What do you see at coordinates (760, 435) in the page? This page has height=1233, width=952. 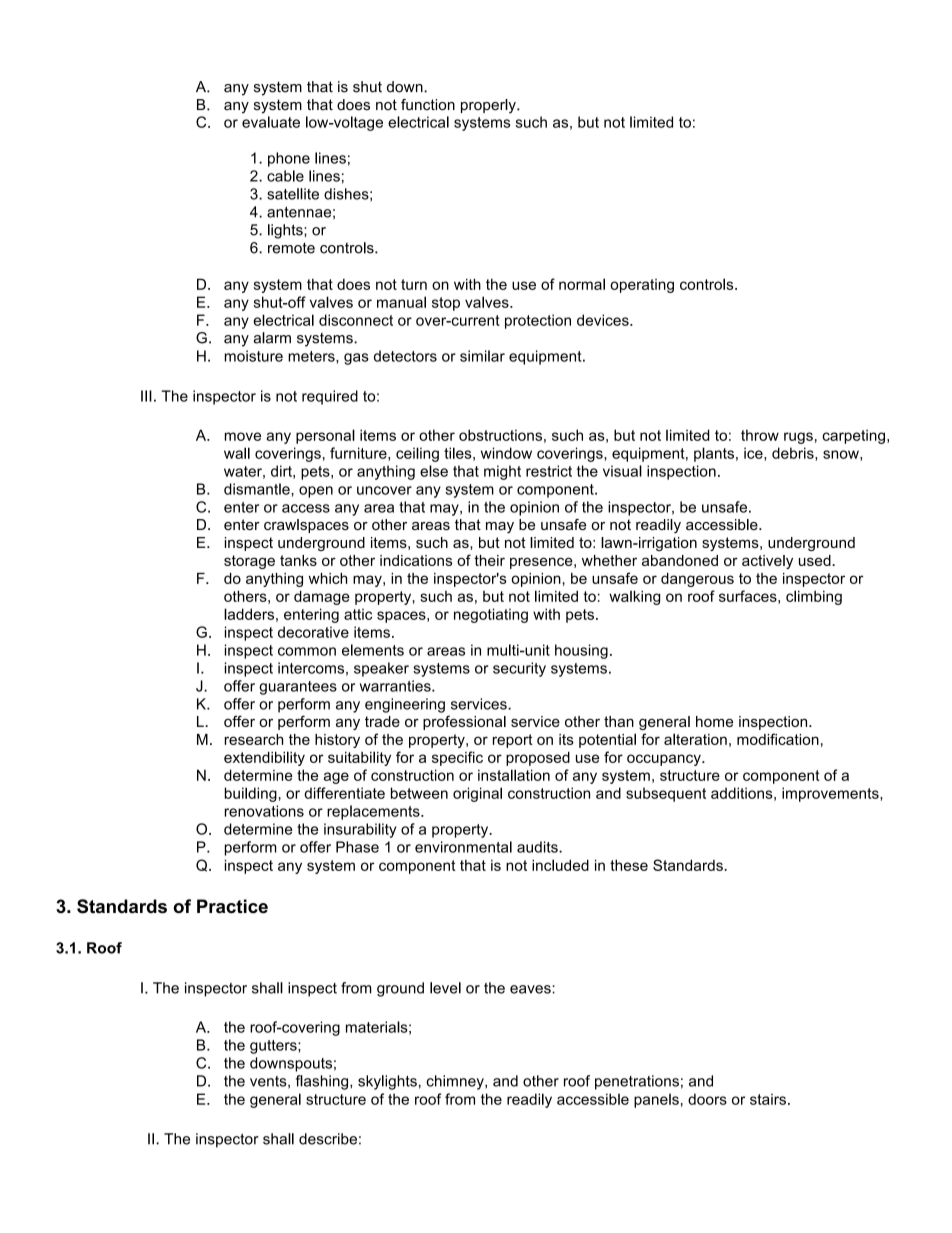 I see `throw` at bounding box center [760, 435].
